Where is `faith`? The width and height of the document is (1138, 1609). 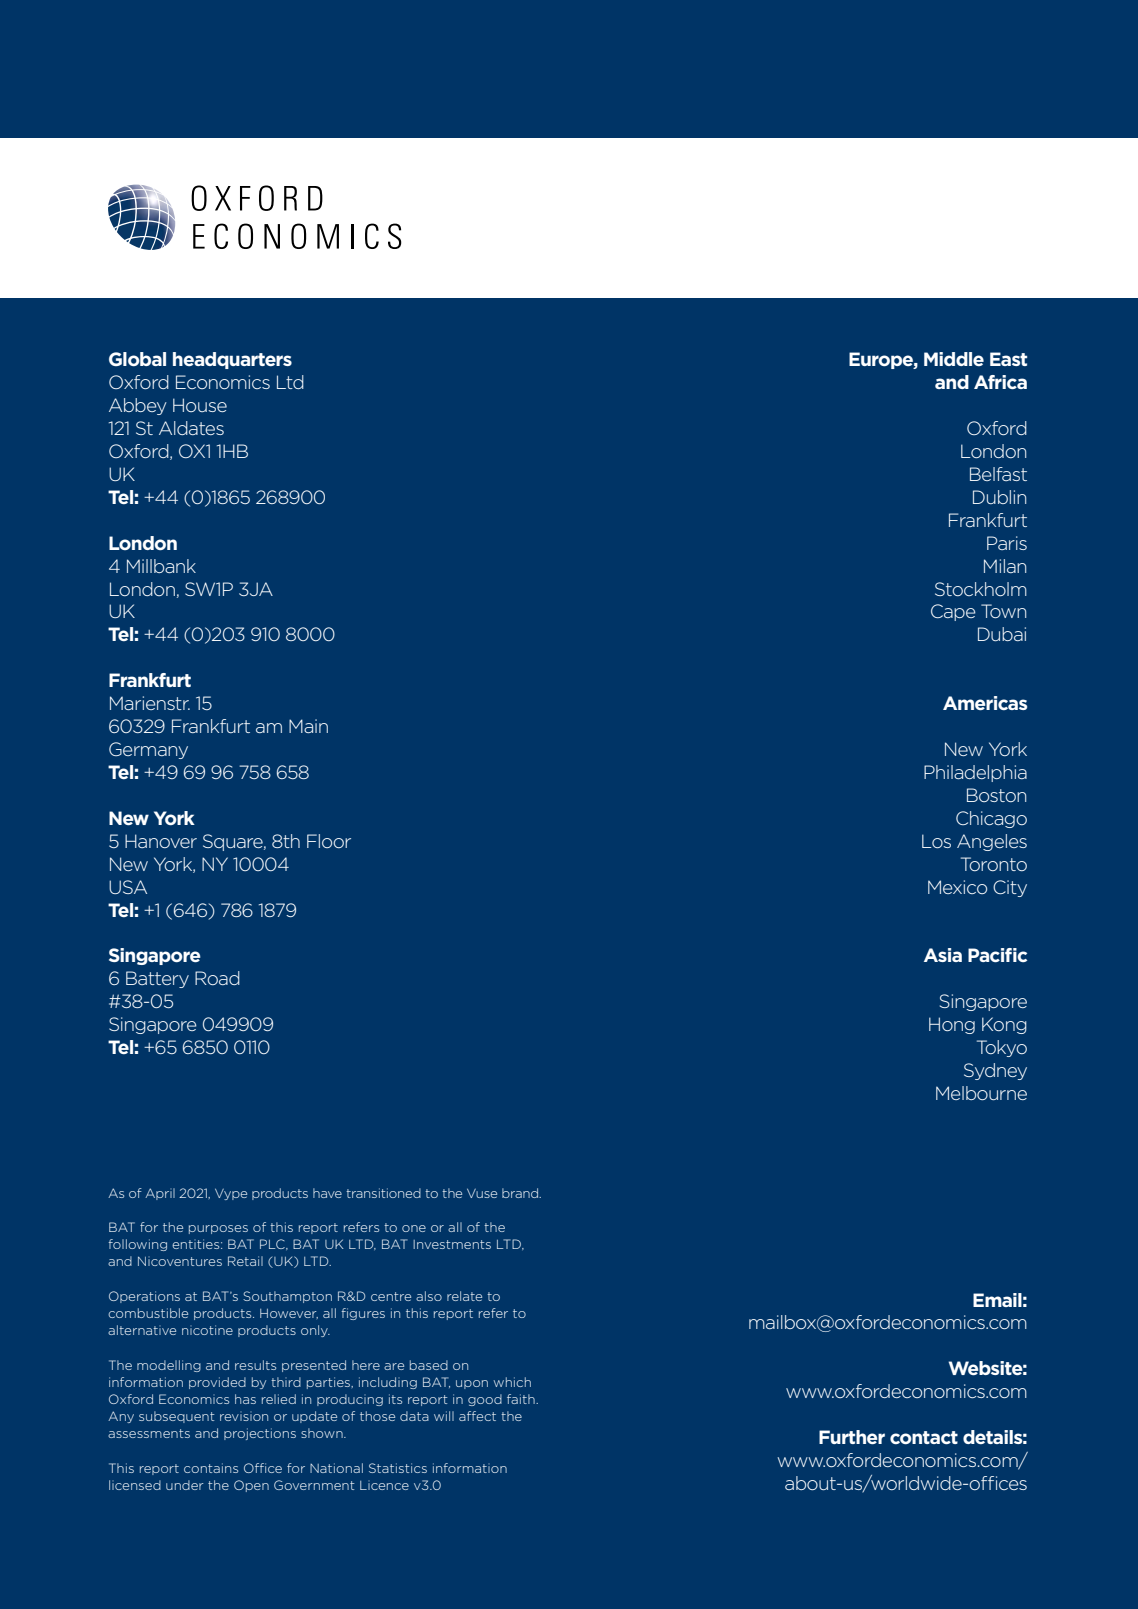 faith is located at coordinates (522, 1399).
